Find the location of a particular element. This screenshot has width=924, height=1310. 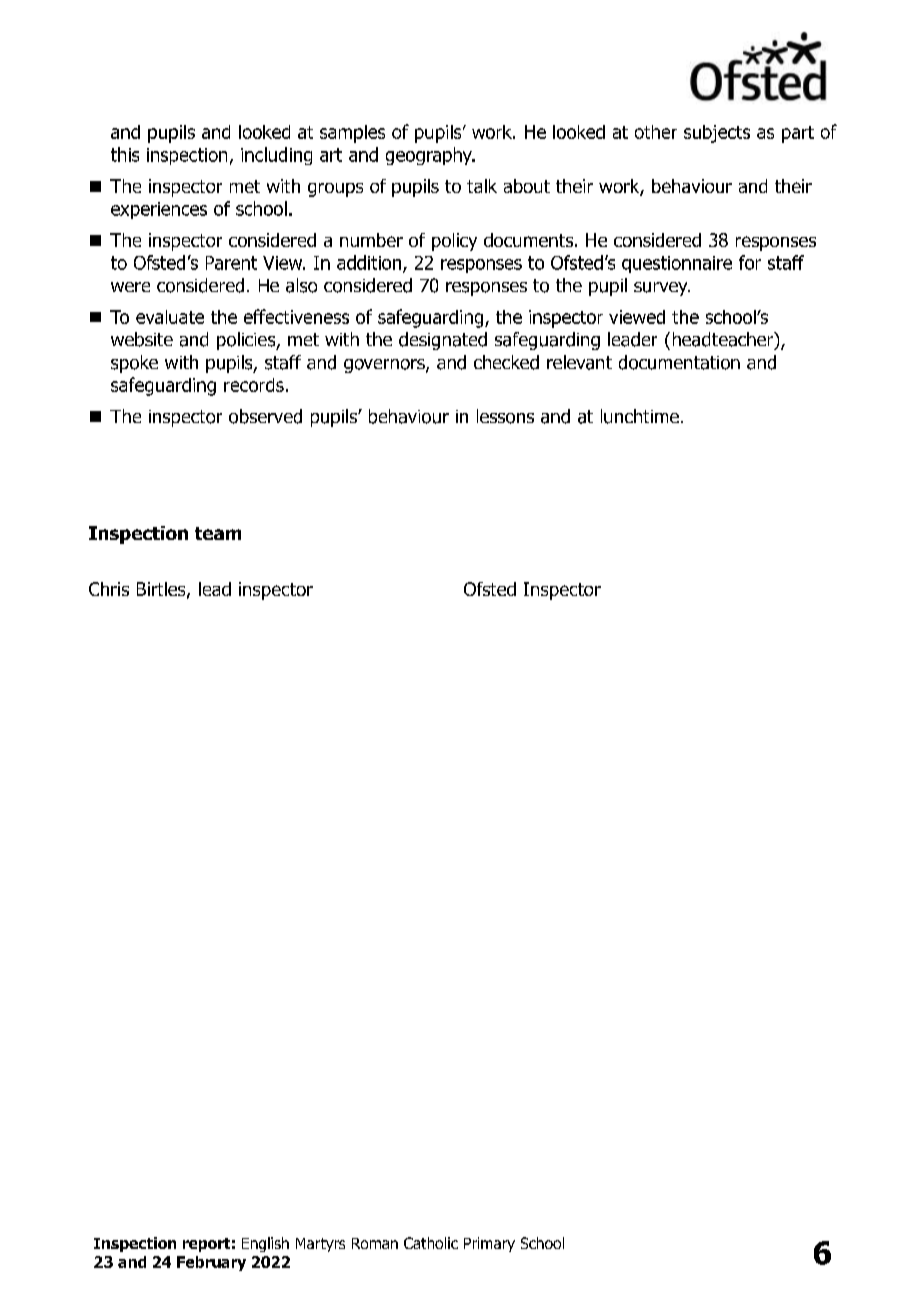

English is located at coordinates (265, 1244).
